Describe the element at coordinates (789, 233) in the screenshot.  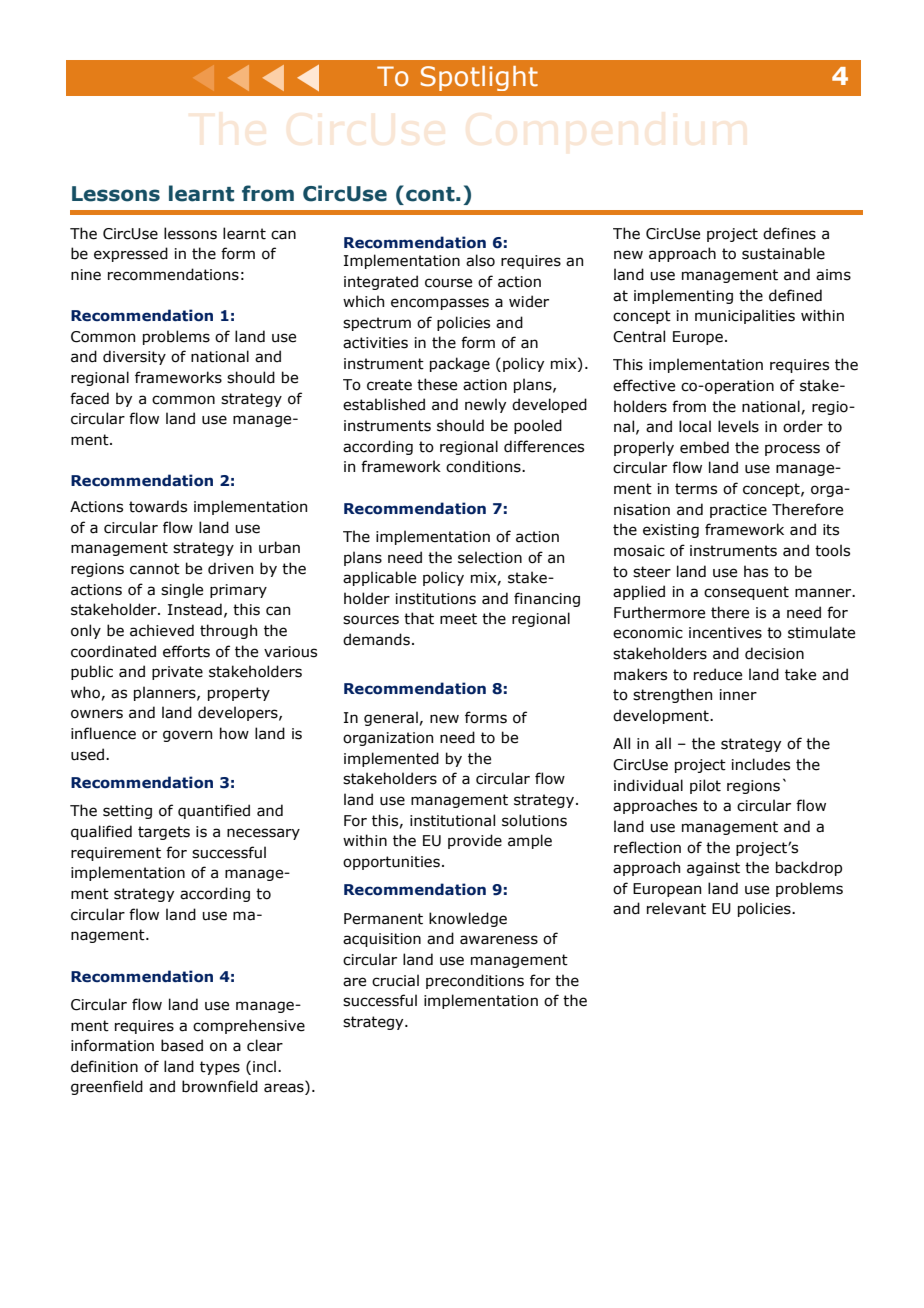
I see `defines` at that location.
